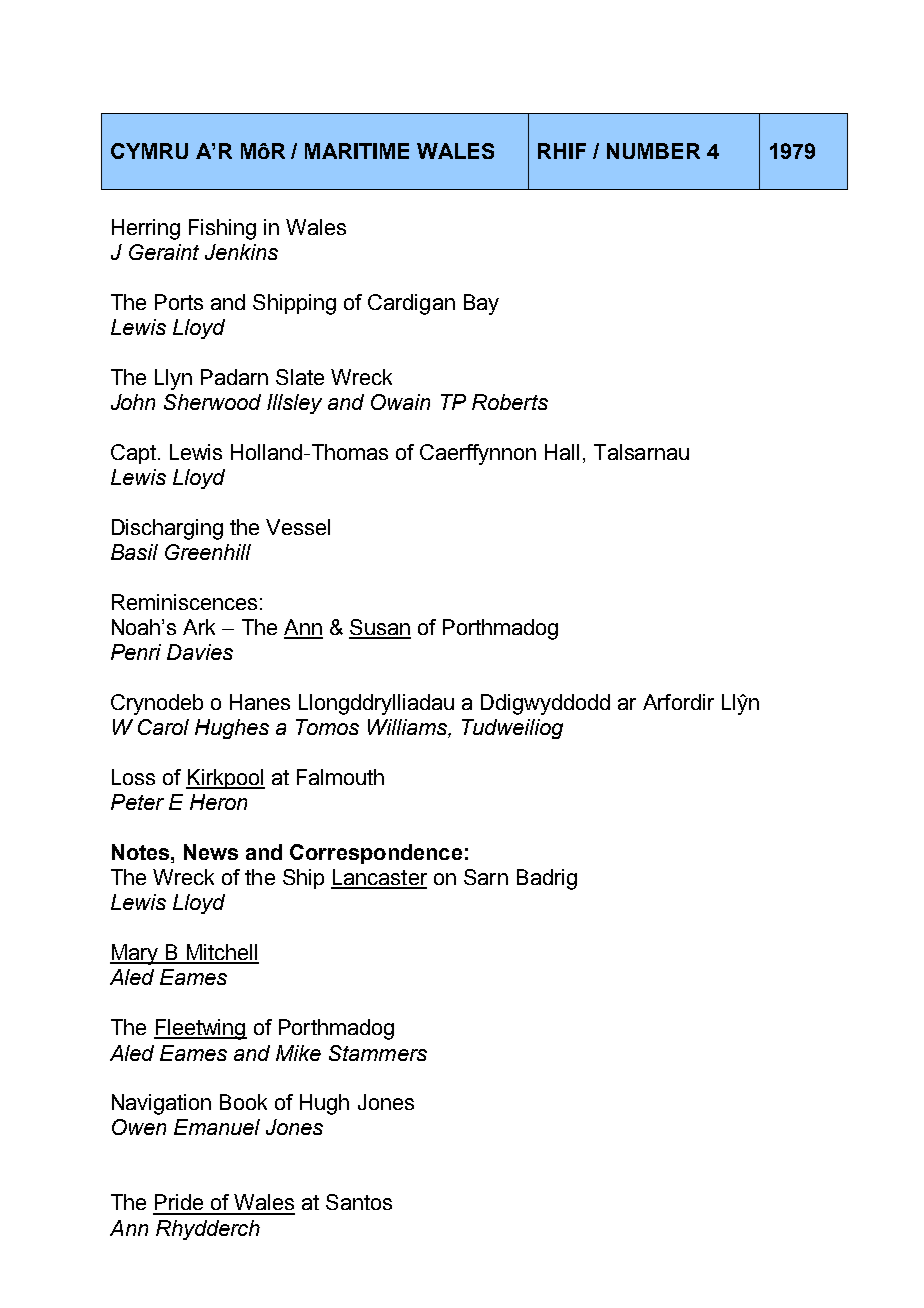  Describe the element at coordinates (200, 652) in the image. I see `Davies` at that location.
